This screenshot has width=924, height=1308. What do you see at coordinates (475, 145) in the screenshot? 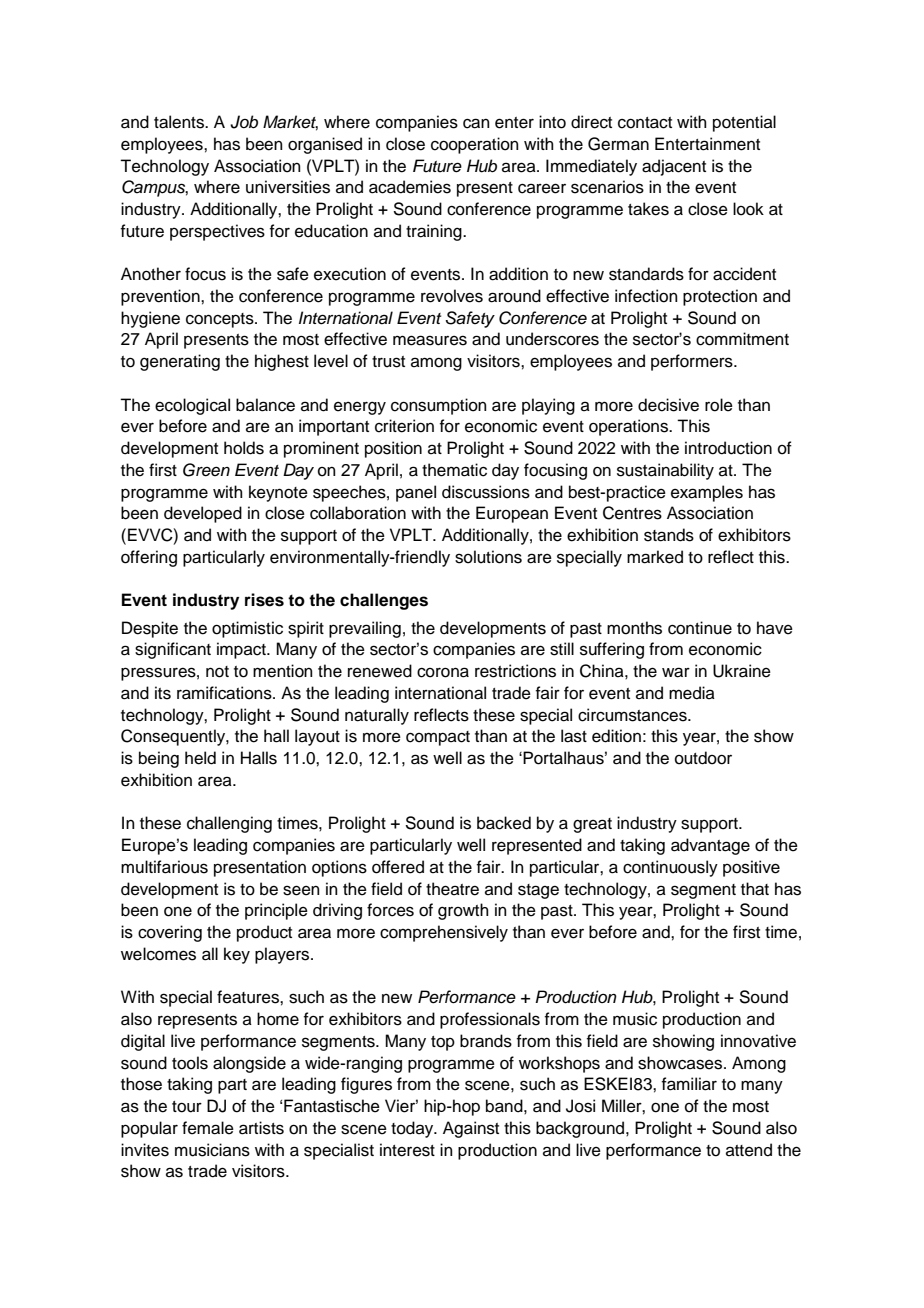
I see `cooperation` at bounding box center [475, 145].
